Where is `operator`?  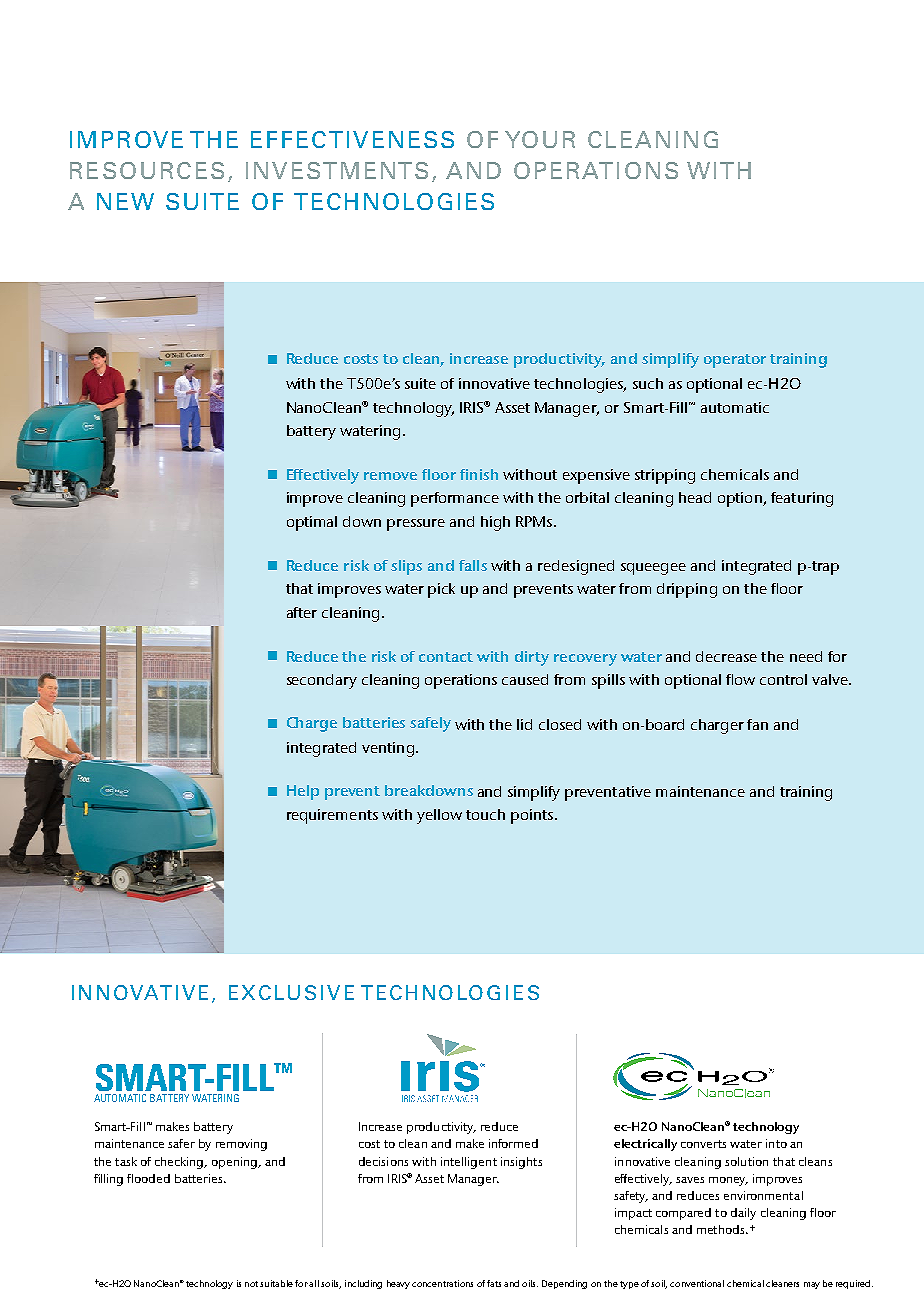 operator is located at coordinates (735, 361).
